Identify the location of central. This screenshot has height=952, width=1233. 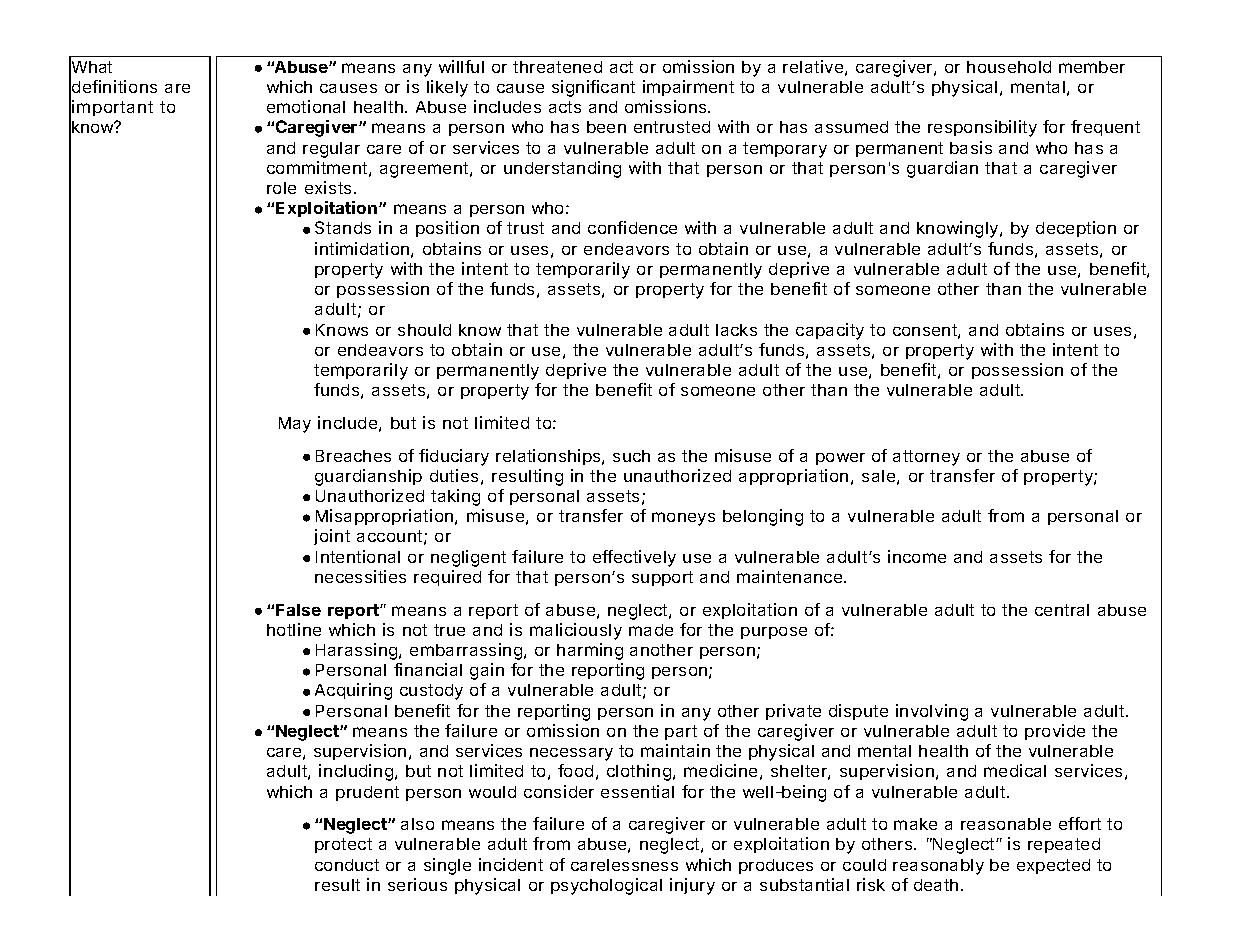
(1062, 610).
